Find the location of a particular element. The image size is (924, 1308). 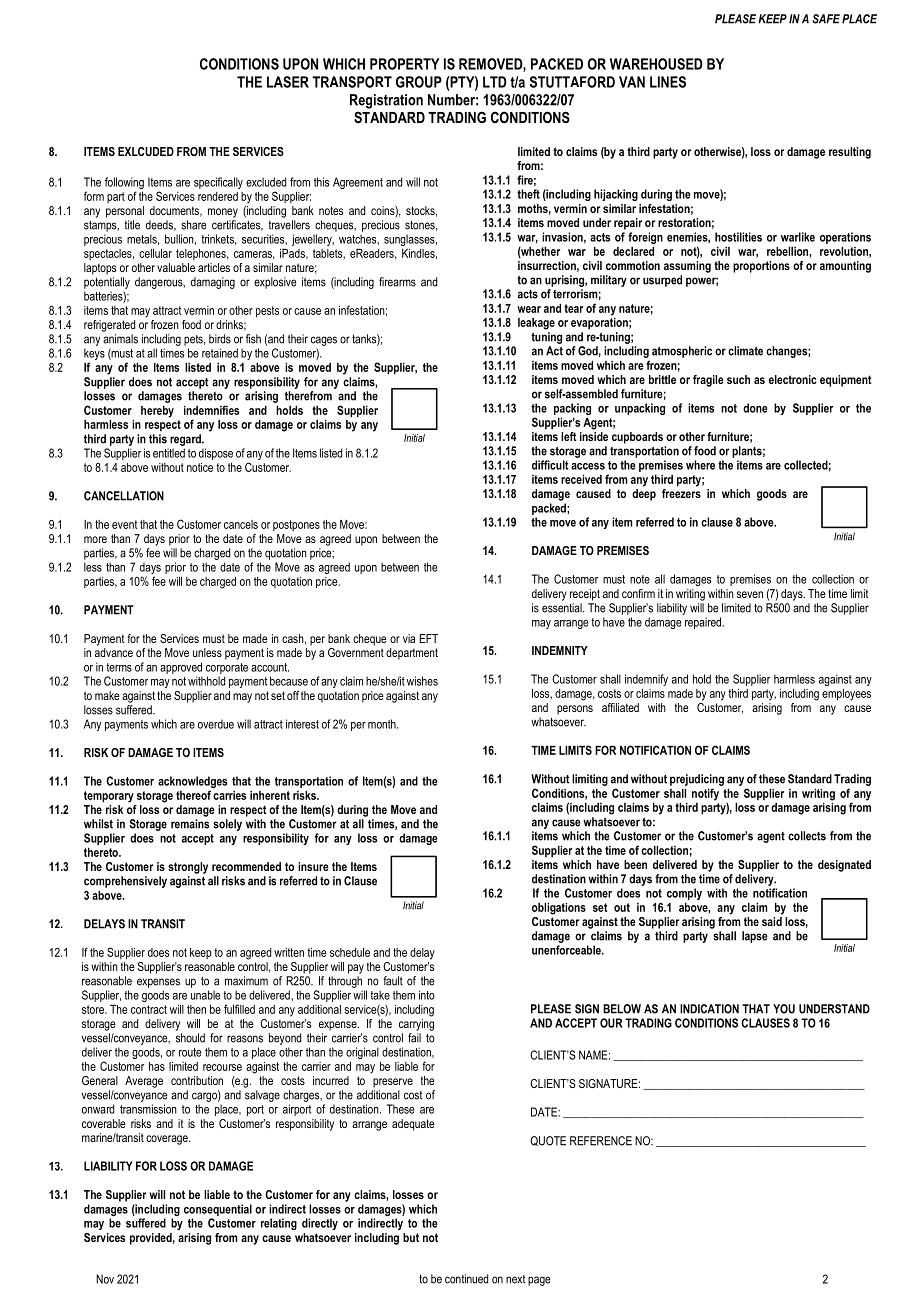

LASER is located at coordinates (288, 82).
